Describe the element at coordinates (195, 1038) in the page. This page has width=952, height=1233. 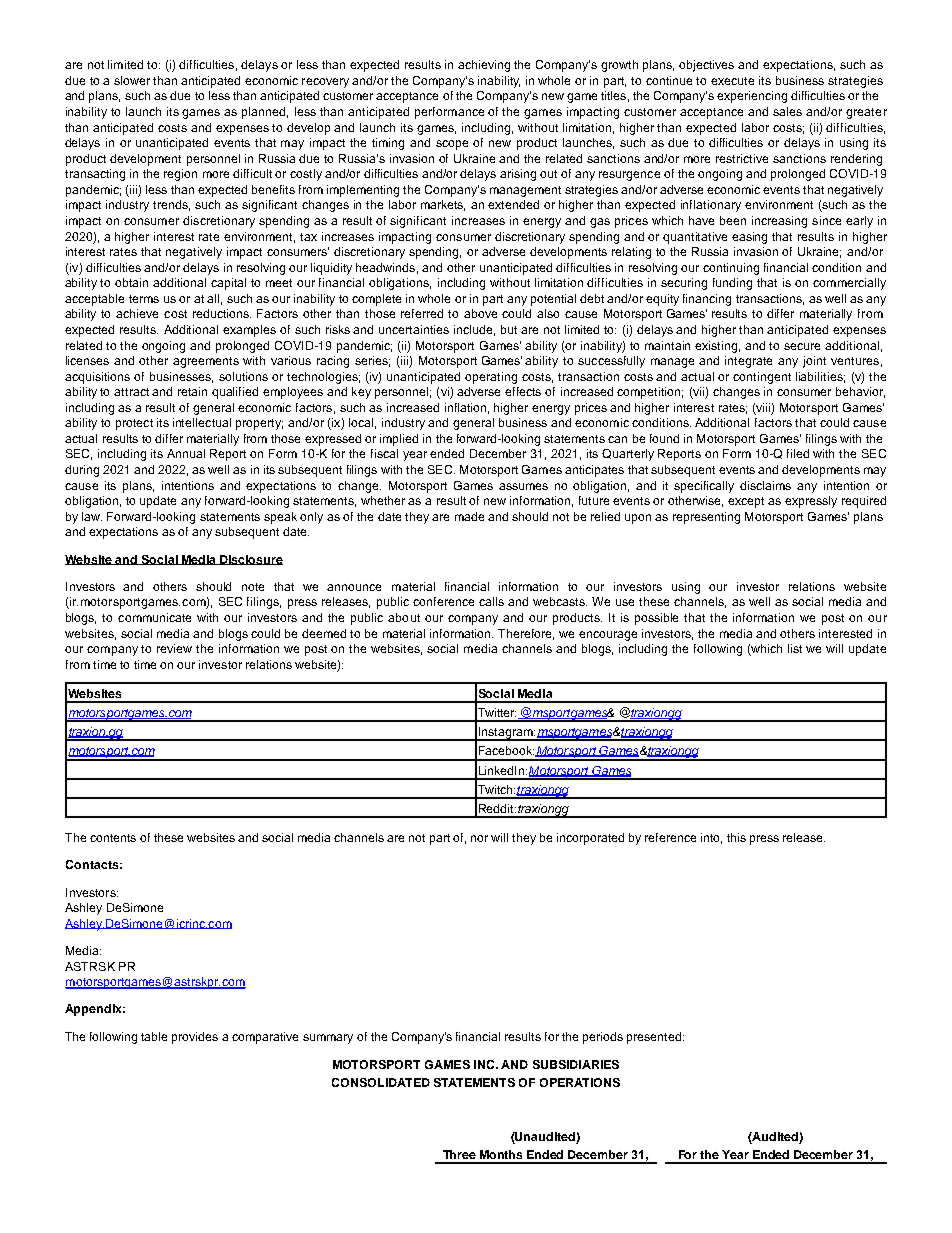
I see `provides` at that location.
